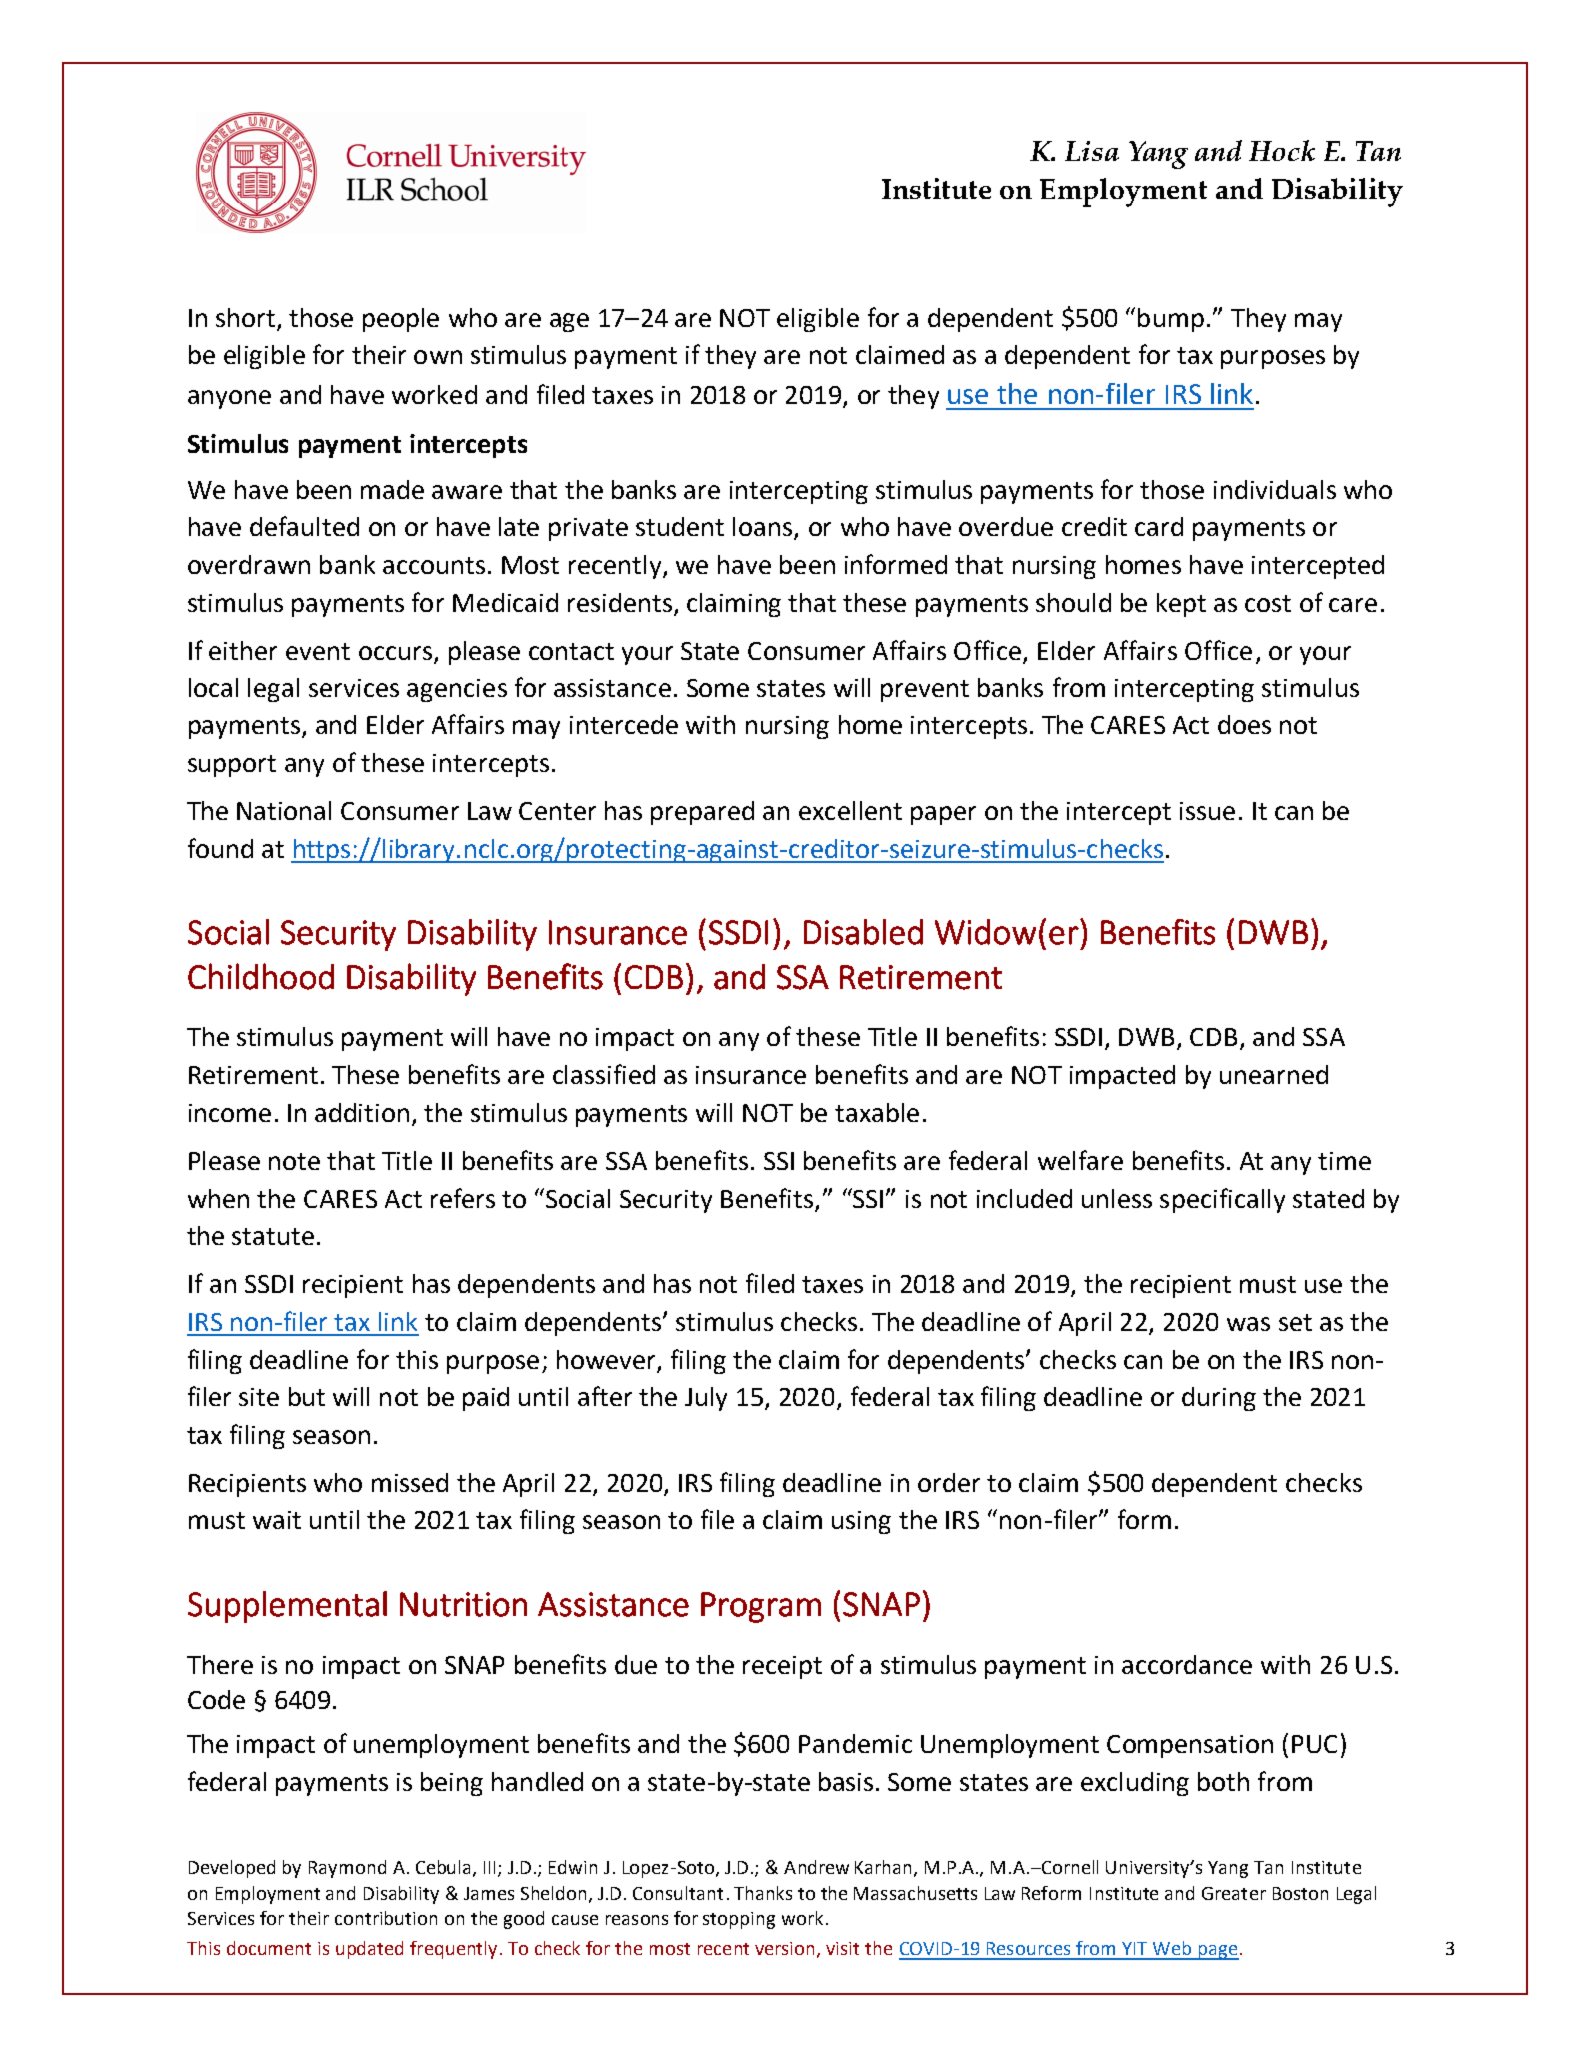 This image has width=1589, height=2056. Describe the element at coordinates (410, 1482) in the image. I see `missed` at that location.
